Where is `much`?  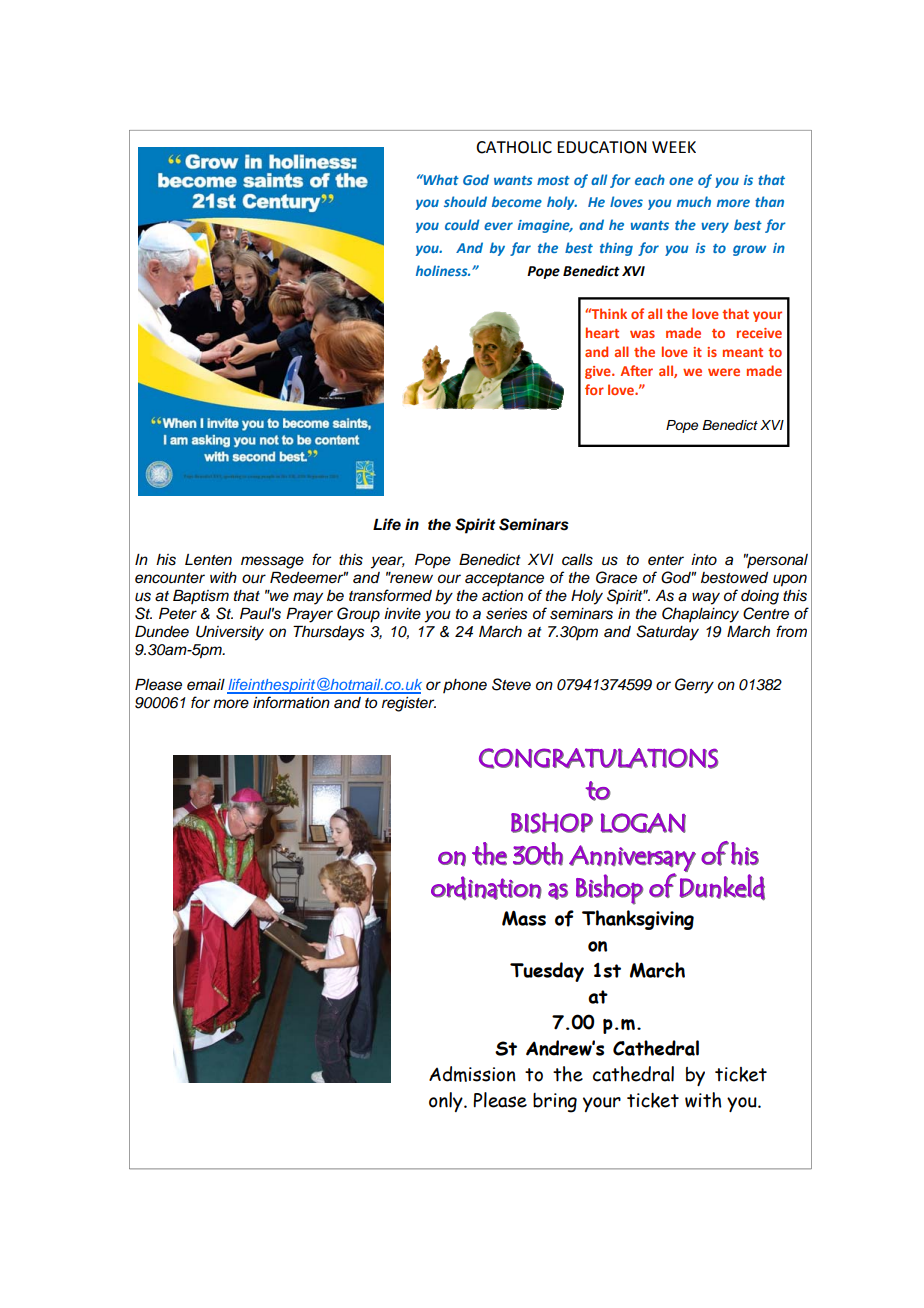 much is located at coordinates (694, 201).
